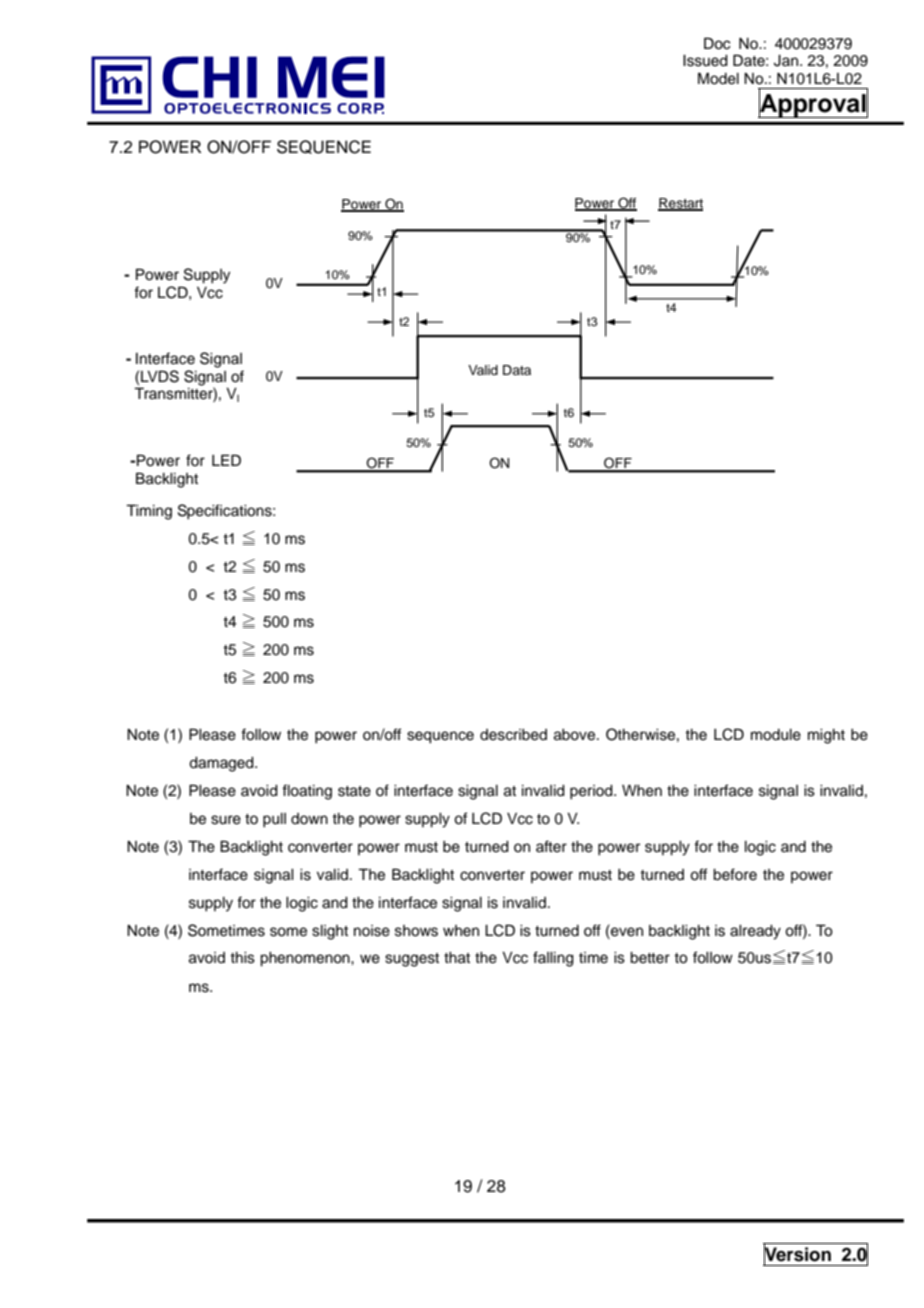  I want to click on this, so click(242, 958).
